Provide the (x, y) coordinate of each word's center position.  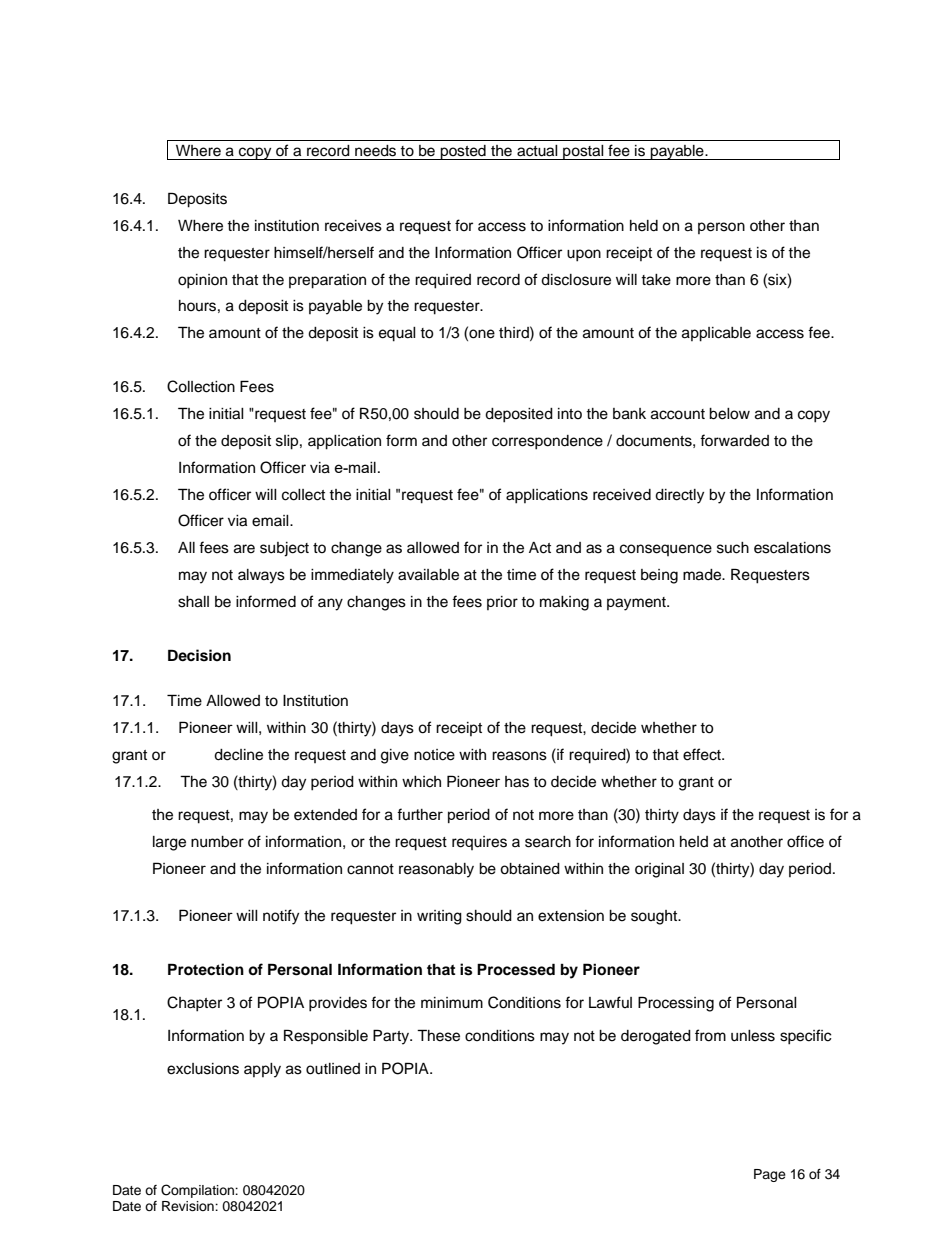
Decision (199, 655)
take (656, 280)
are (244, 549)
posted (463, 152)
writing (439, 917)
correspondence (547, 442)
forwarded (734, 440)
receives (353, 226)
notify (281, 917)
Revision (189, 1206)
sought (655, 917)
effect (703, 754)
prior (502, 603)
